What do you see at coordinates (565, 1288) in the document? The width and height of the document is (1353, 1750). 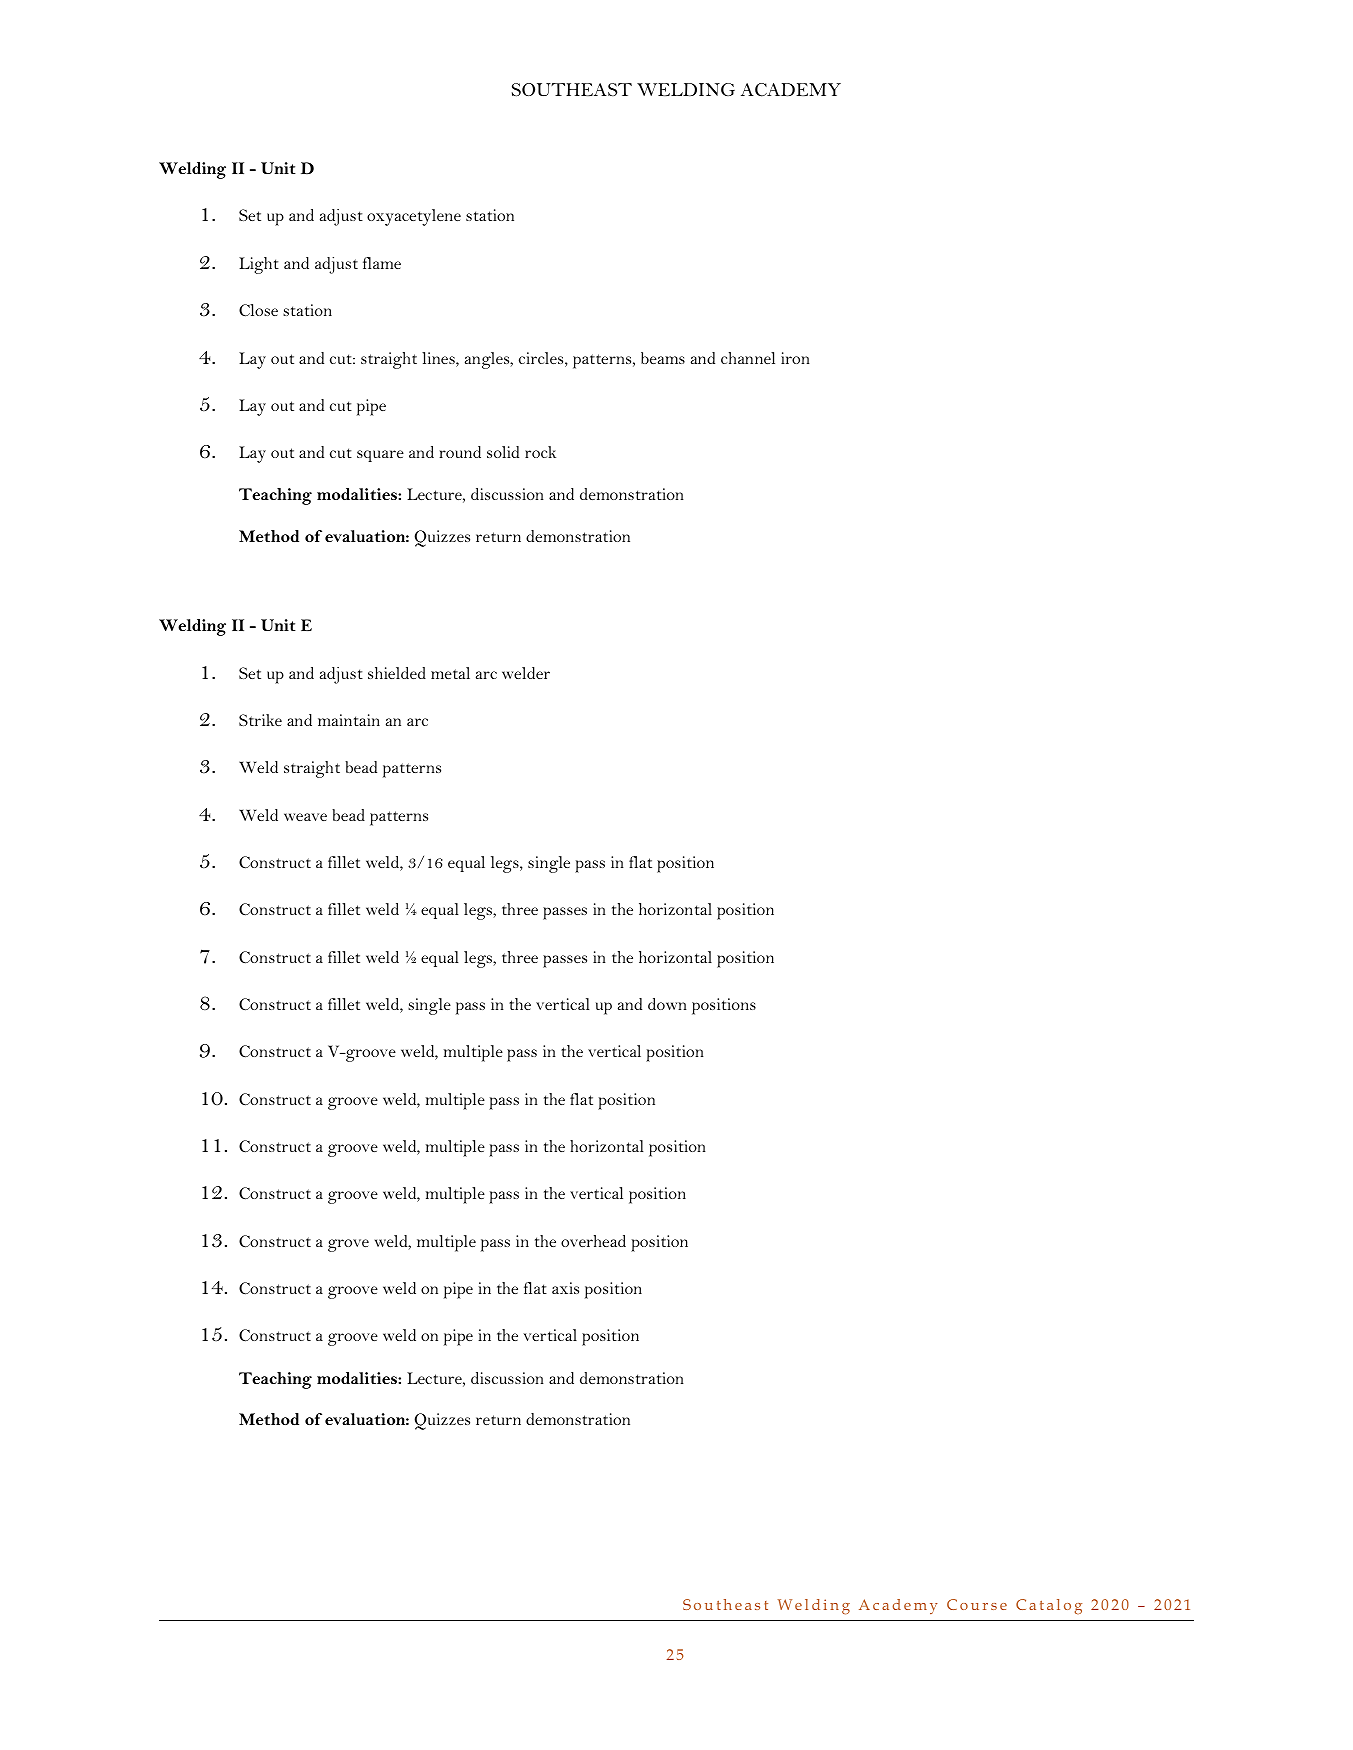 I see `axis` at bounding box center [565, 1288].
